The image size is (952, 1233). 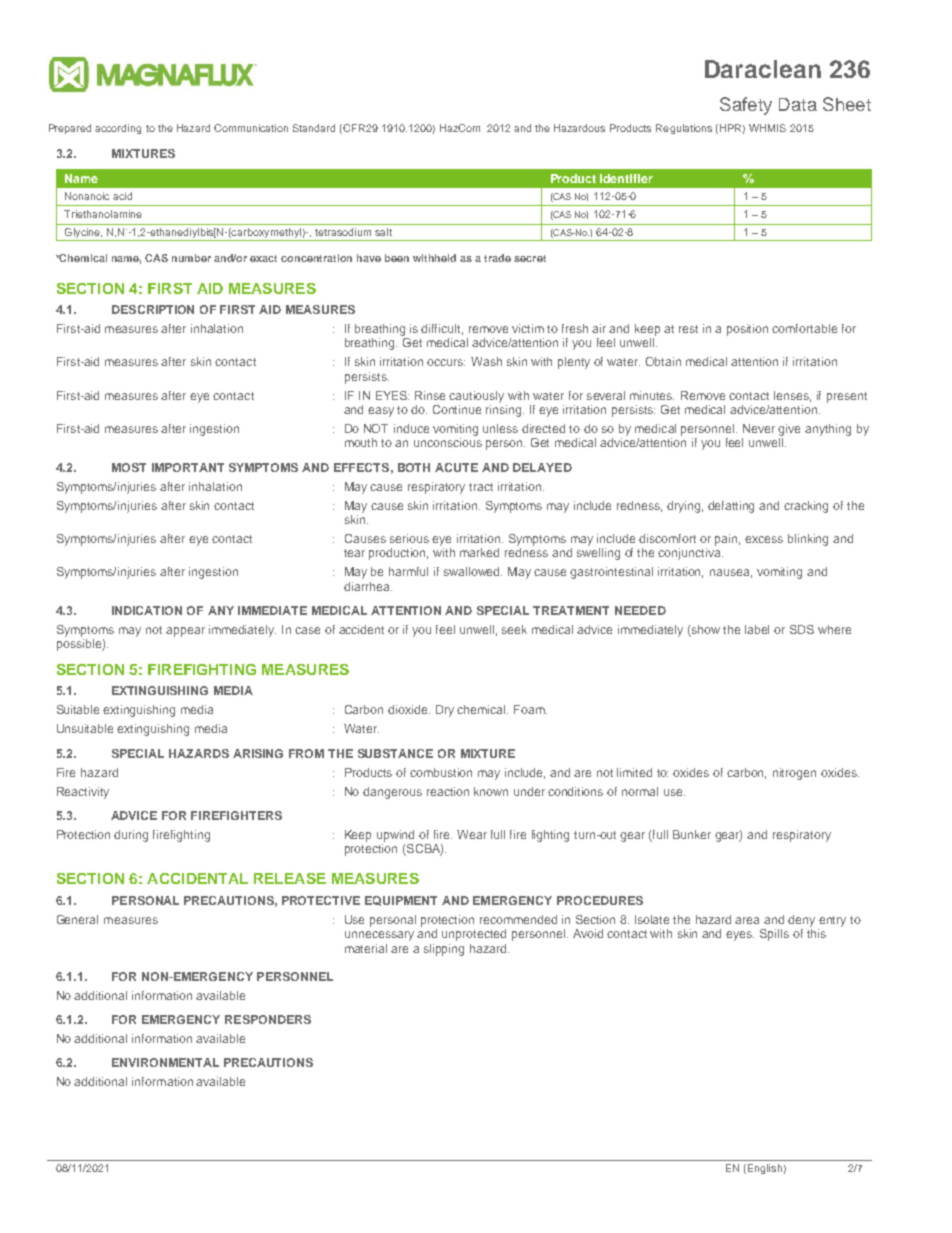 What do you see at coordinates (409, 709) in the image?
I see `dioxide` at bounding box center [409, 709].
